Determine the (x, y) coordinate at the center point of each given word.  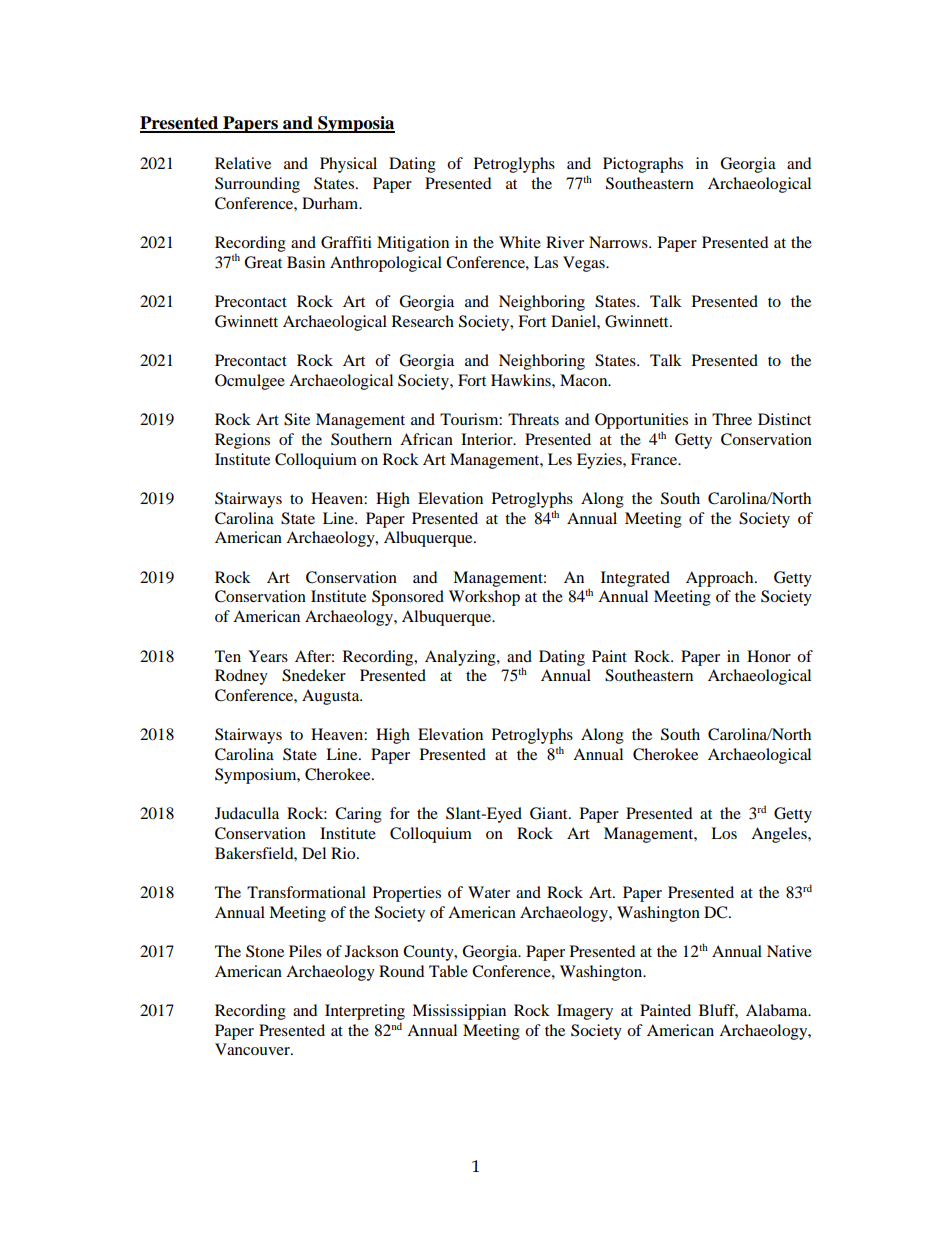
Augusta (332, 697)
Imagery (585, 1012)
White (520, 242)
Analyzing (461, 658)
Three (732, 419)
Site (297, 419)
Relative (243, 163)
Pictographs (643, 165)
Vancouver (253, 1049)
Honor (769, 656)
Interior (488, 439)
